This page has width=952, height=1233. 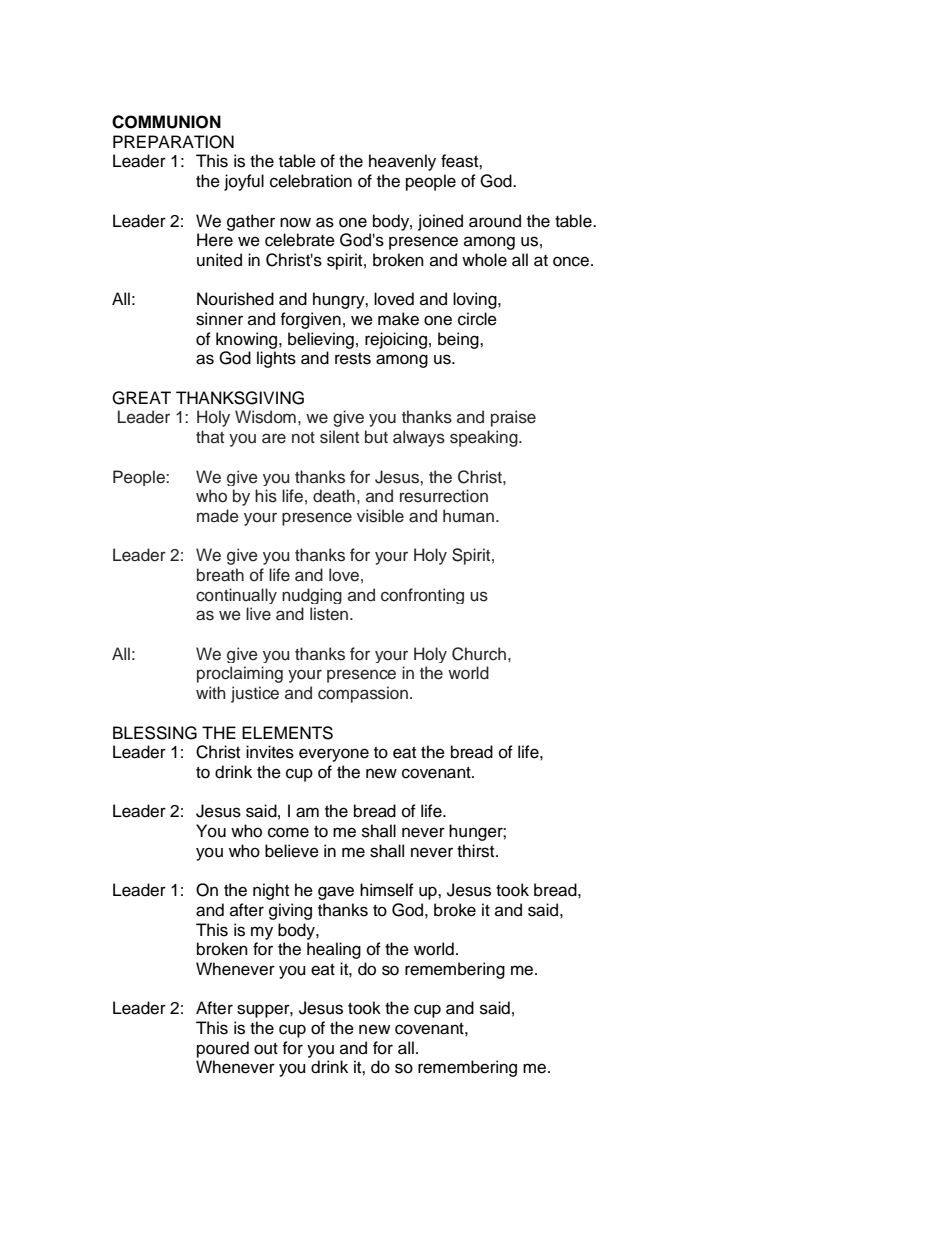 I want to click on heavenly, so click(x=402, y=162).
